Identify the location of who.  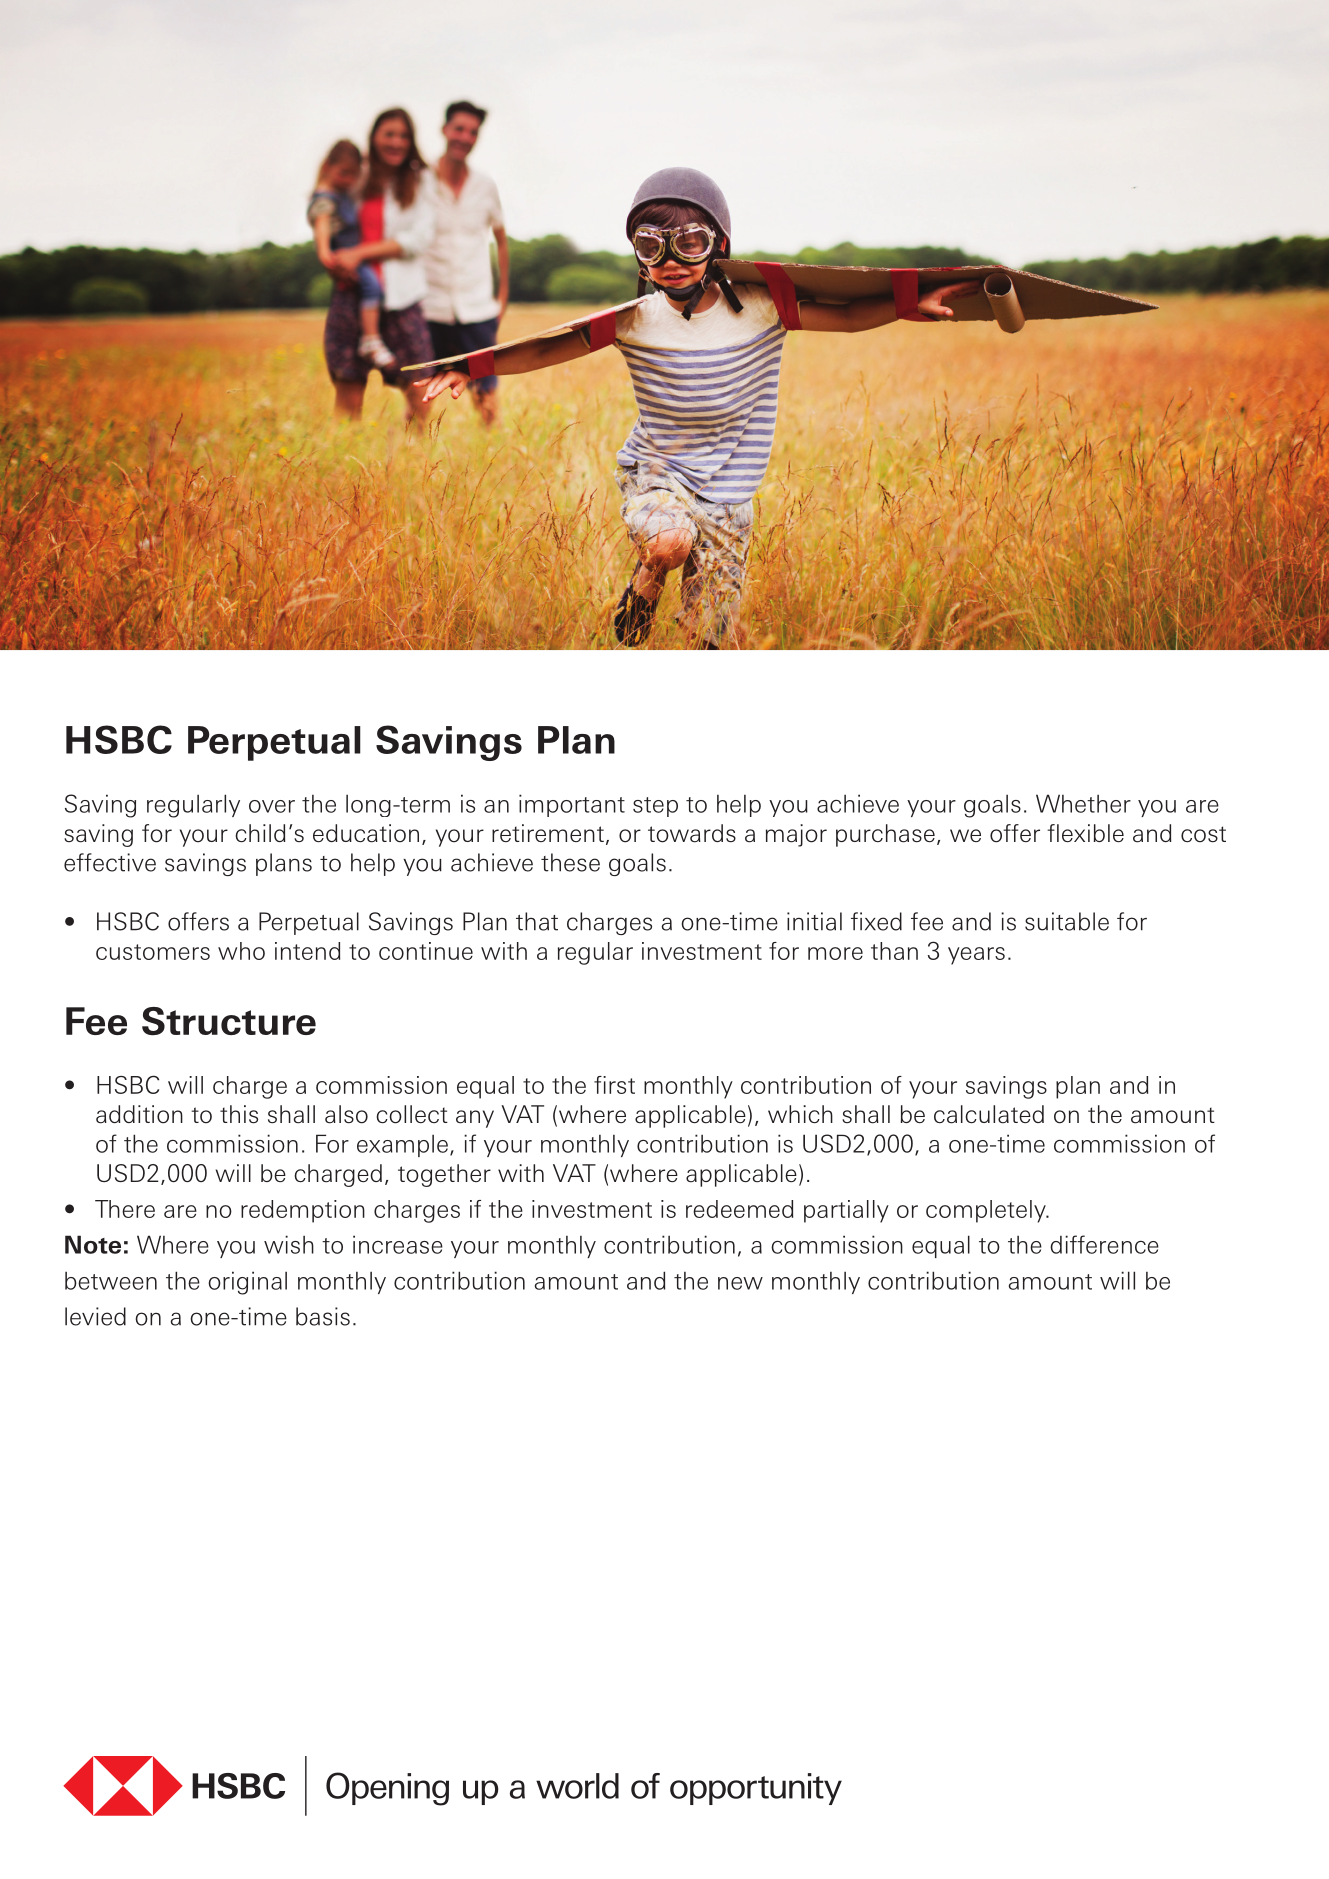
(241, 951).
